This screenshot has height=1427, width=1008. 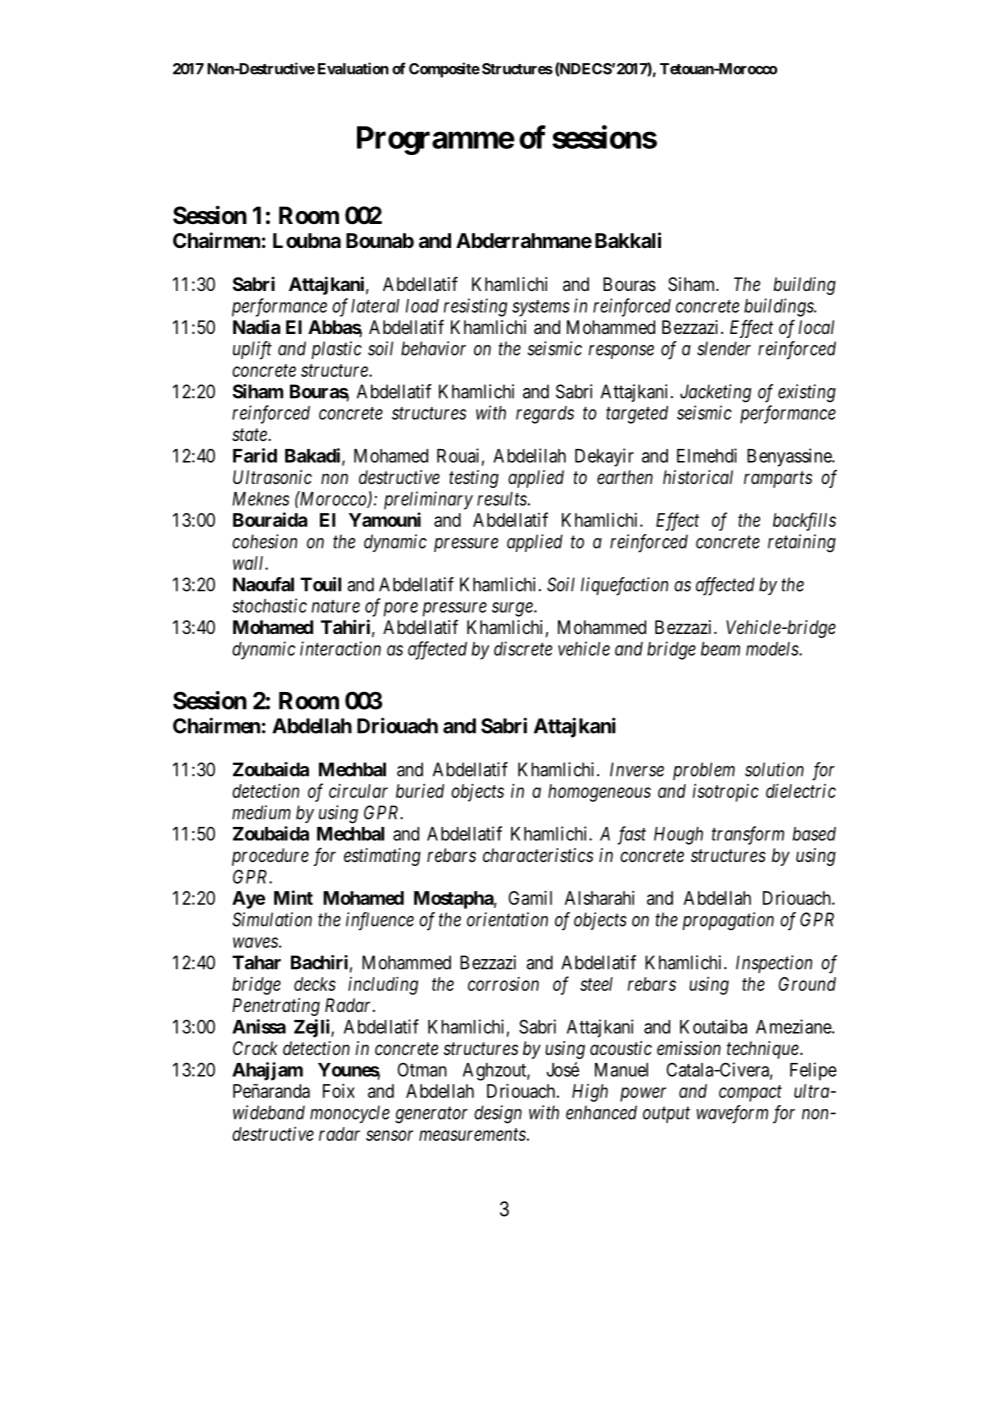 I want to click on homogeneous, so click(x=599, y=793).
